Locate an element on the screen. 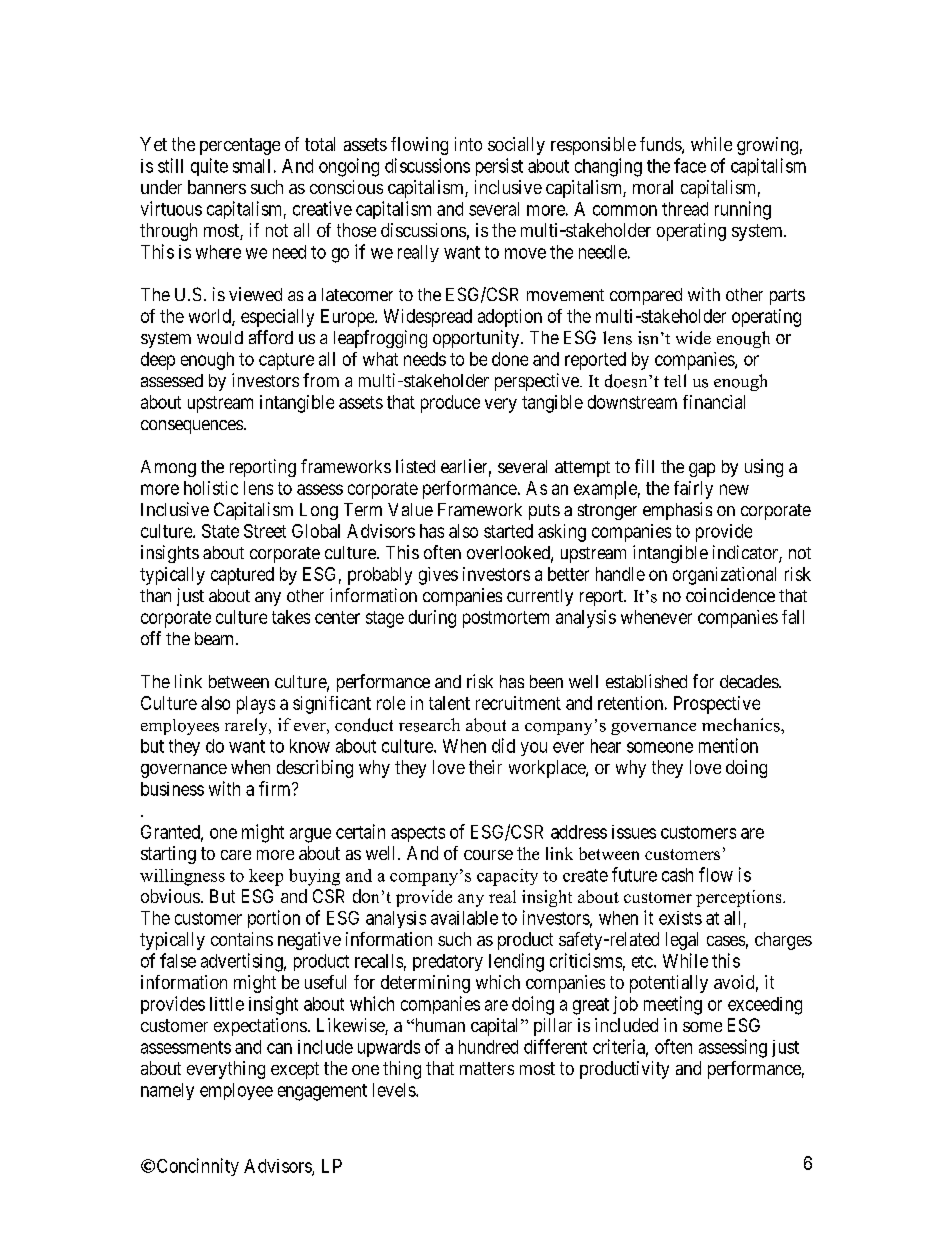 Image resolution: width=952 pixels, height=1233 pixels. emphasis is located at coordinates (677, 511).
